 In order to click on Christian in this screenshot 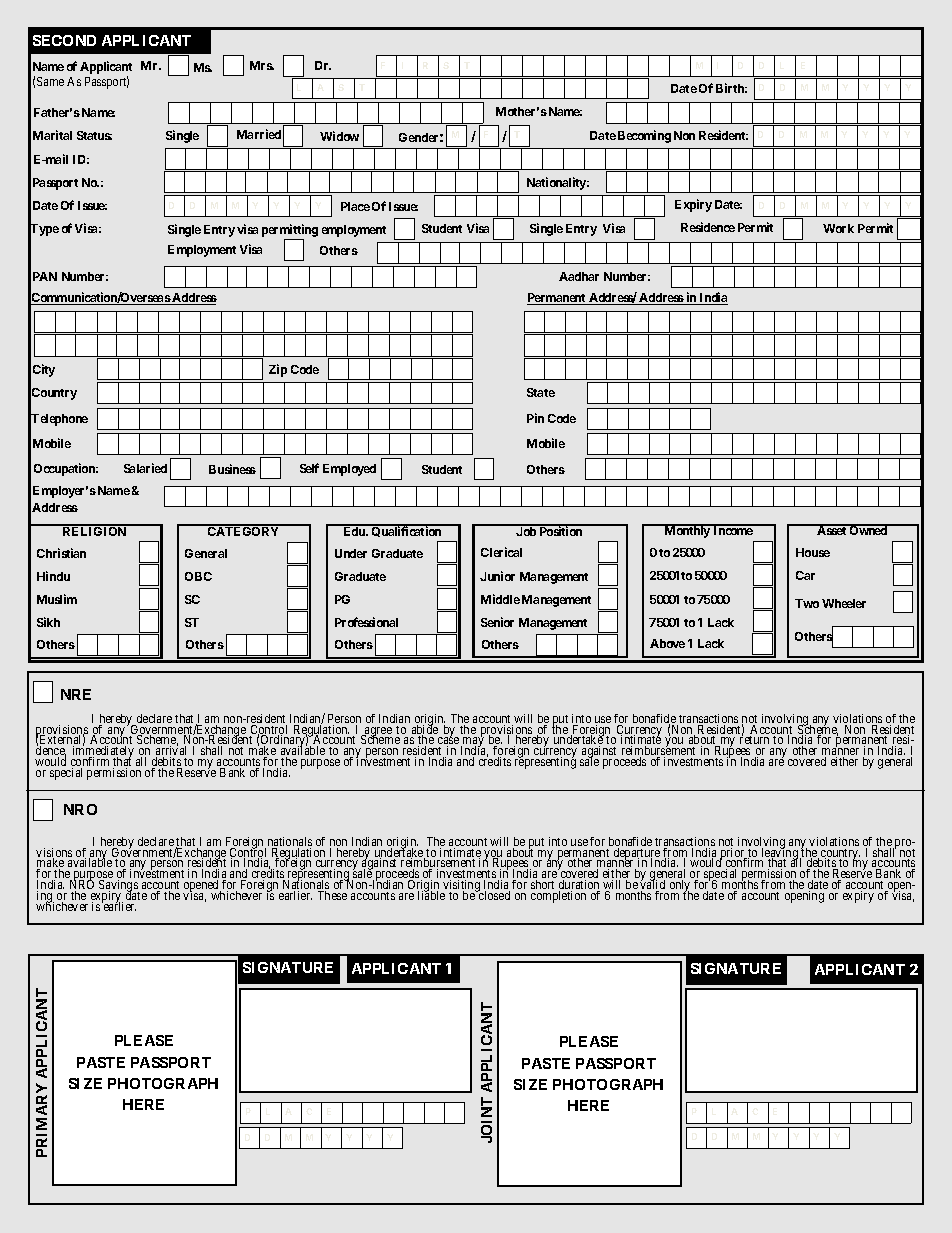, I will do `click(61, 553)`.
